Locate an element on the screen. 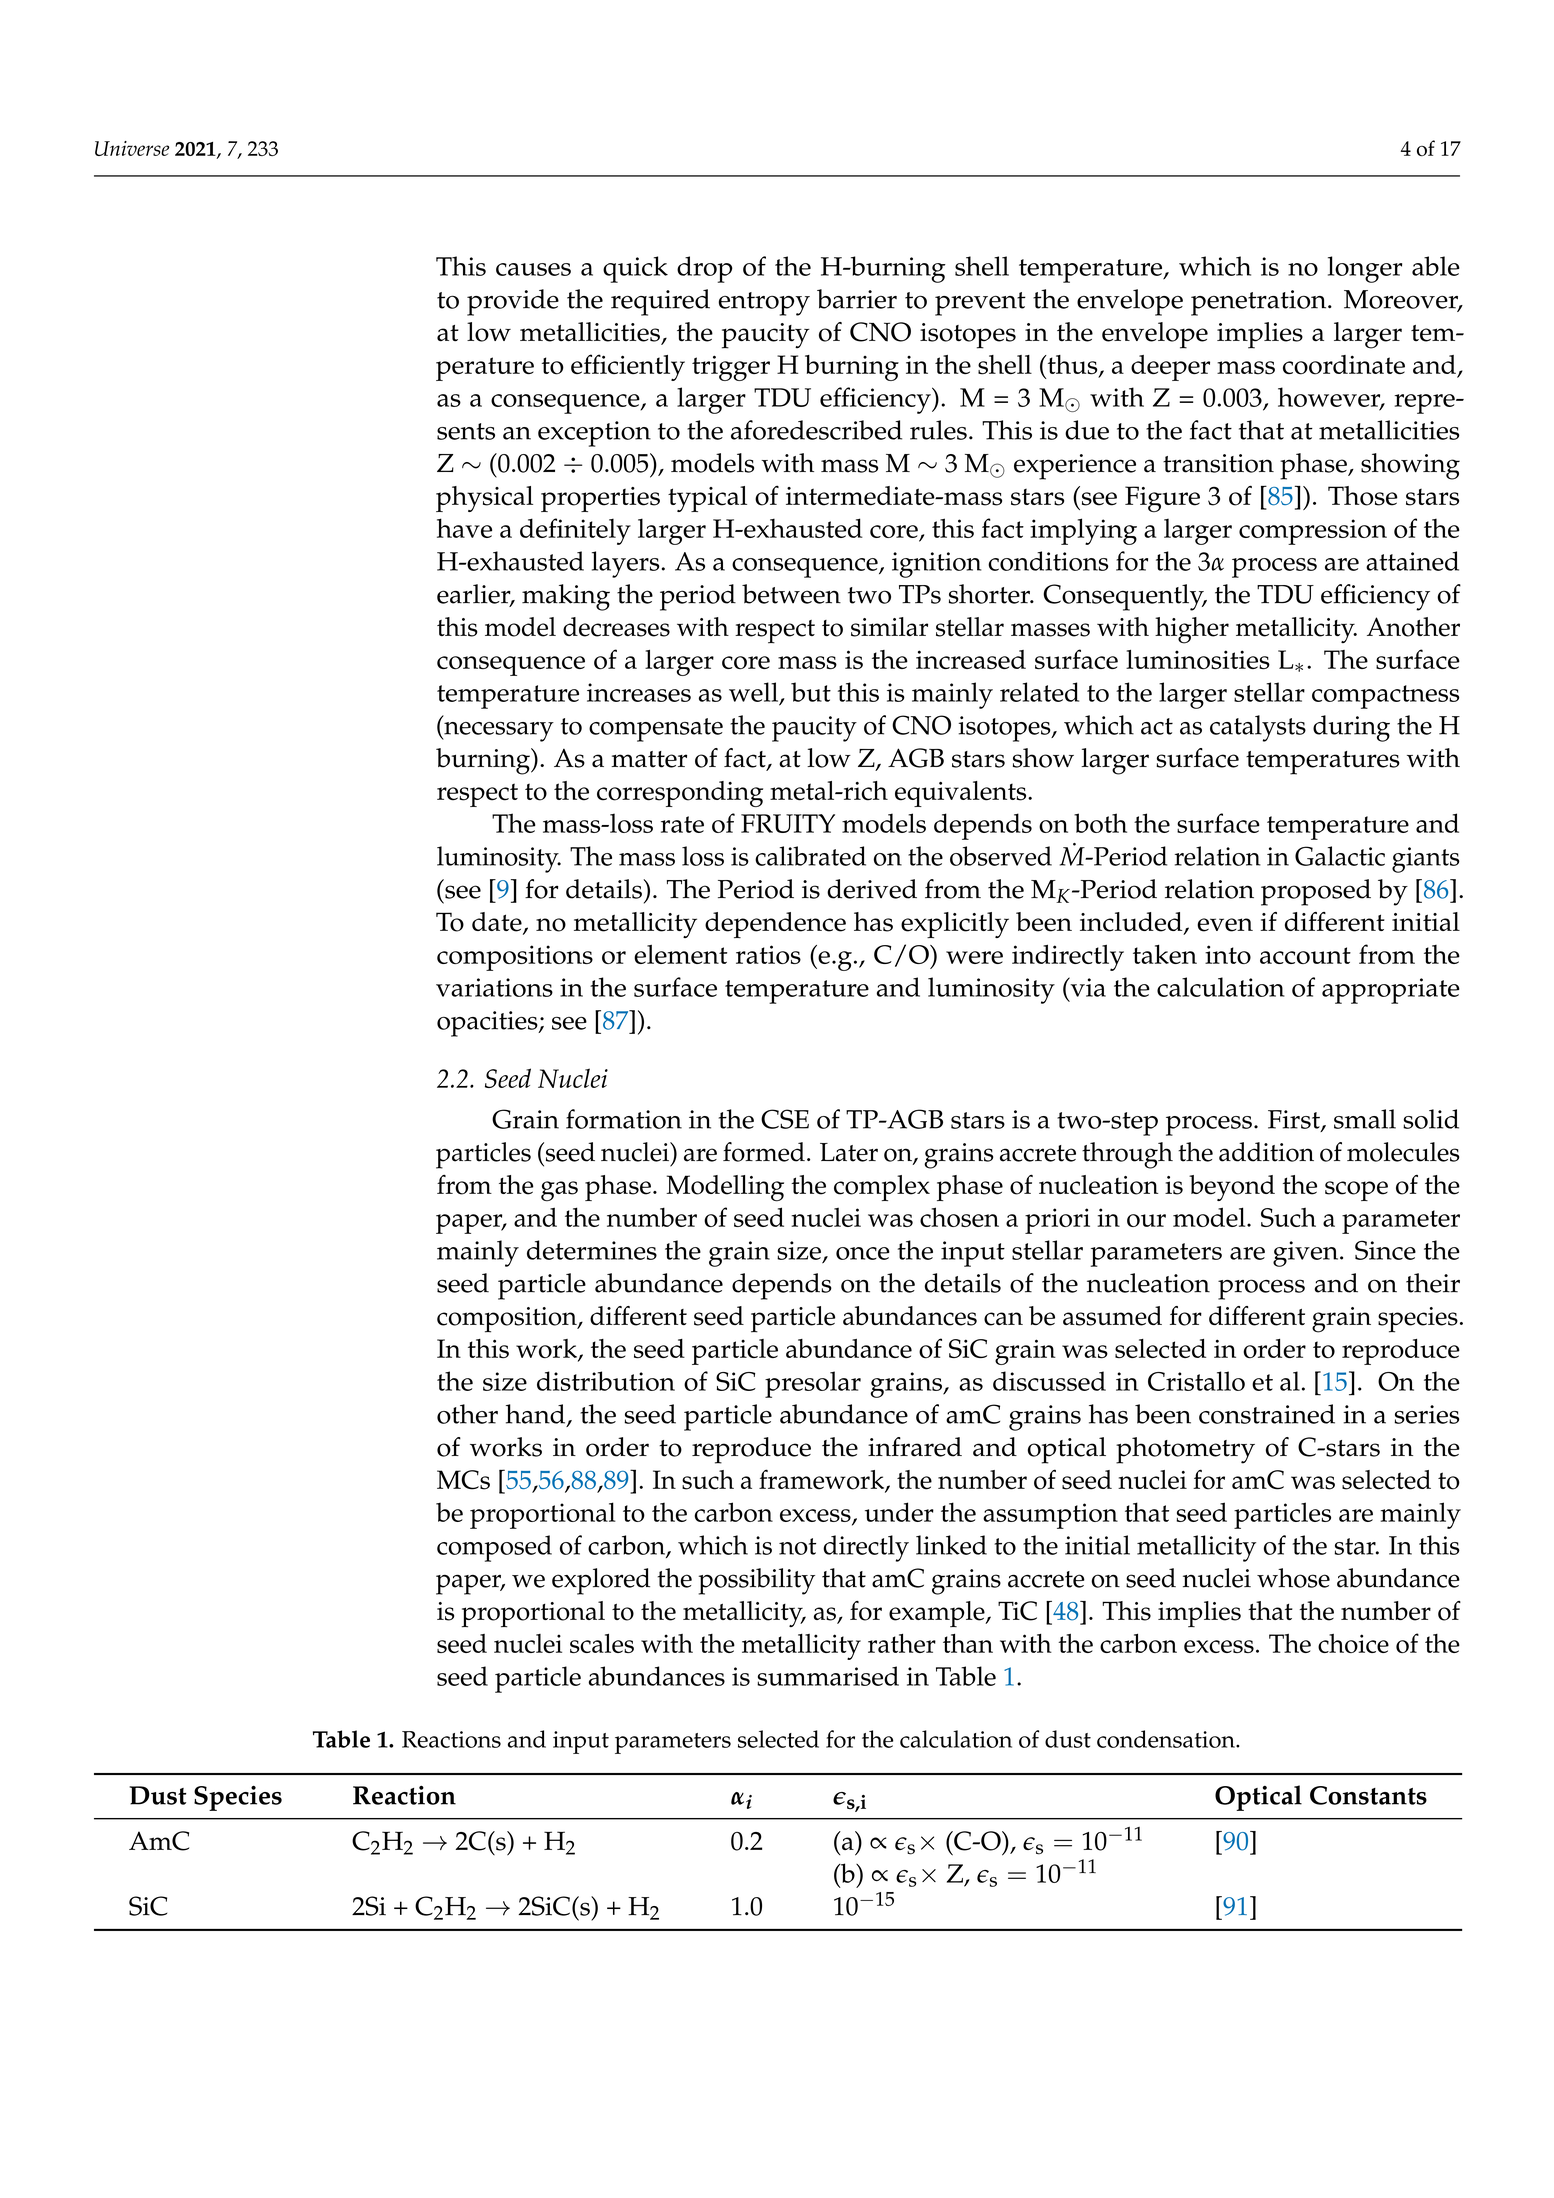  scales is located at coordinates (602, 1643).
